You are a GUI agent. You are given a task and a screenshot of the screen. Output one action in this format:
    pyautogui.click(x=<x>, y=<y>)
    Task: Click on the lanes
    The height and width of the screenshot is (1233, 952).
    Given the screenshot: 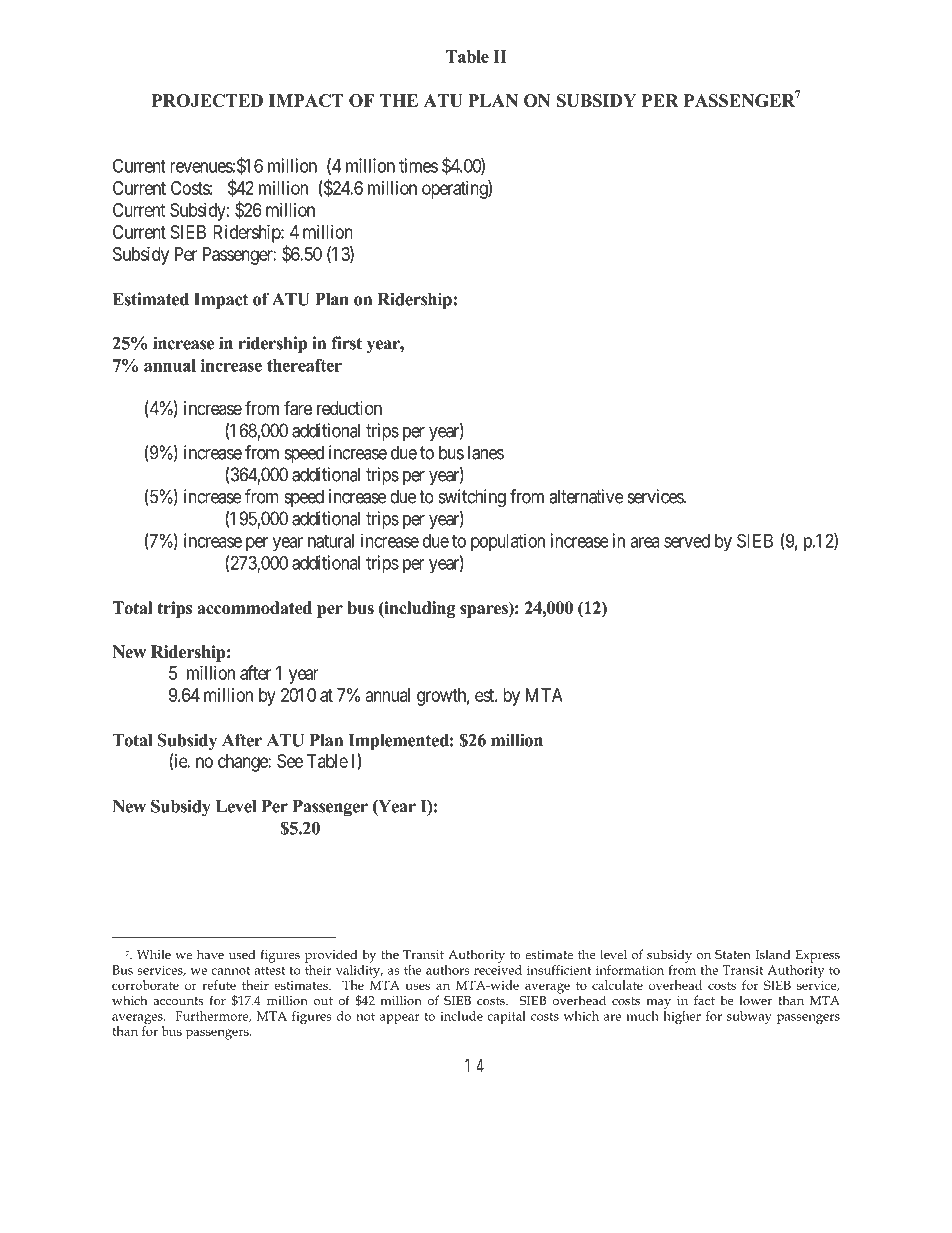 What is the action you would take?
    pyautogui.click(x=486, y=452)
